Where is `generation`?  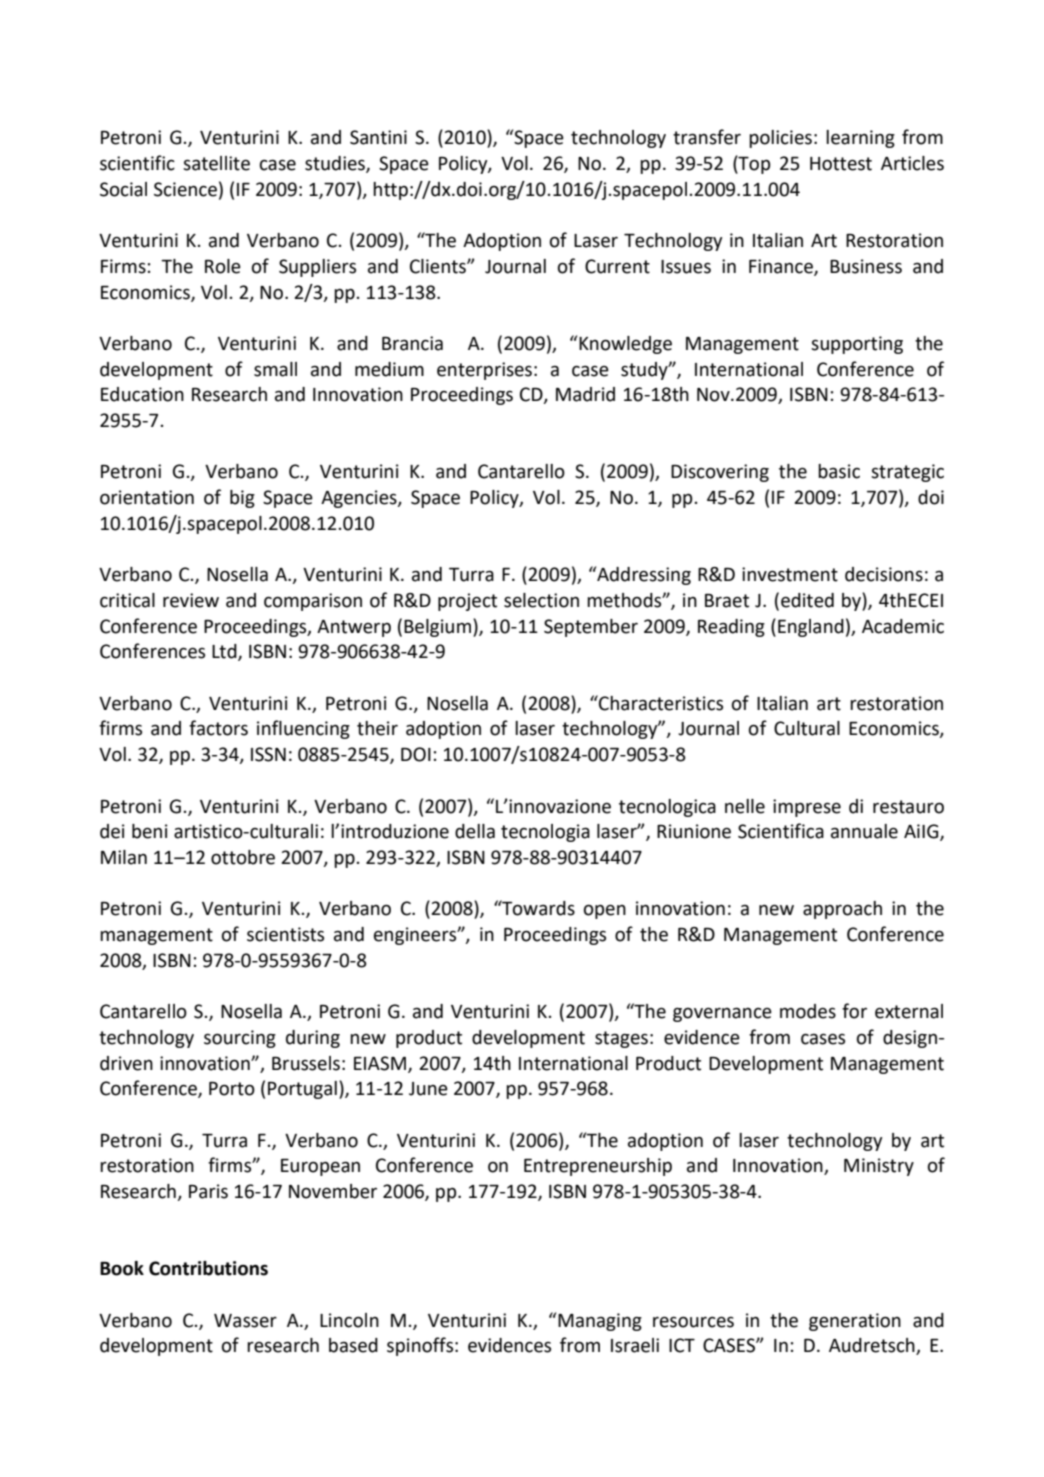
generation is located at coordinates (855, 1322).
